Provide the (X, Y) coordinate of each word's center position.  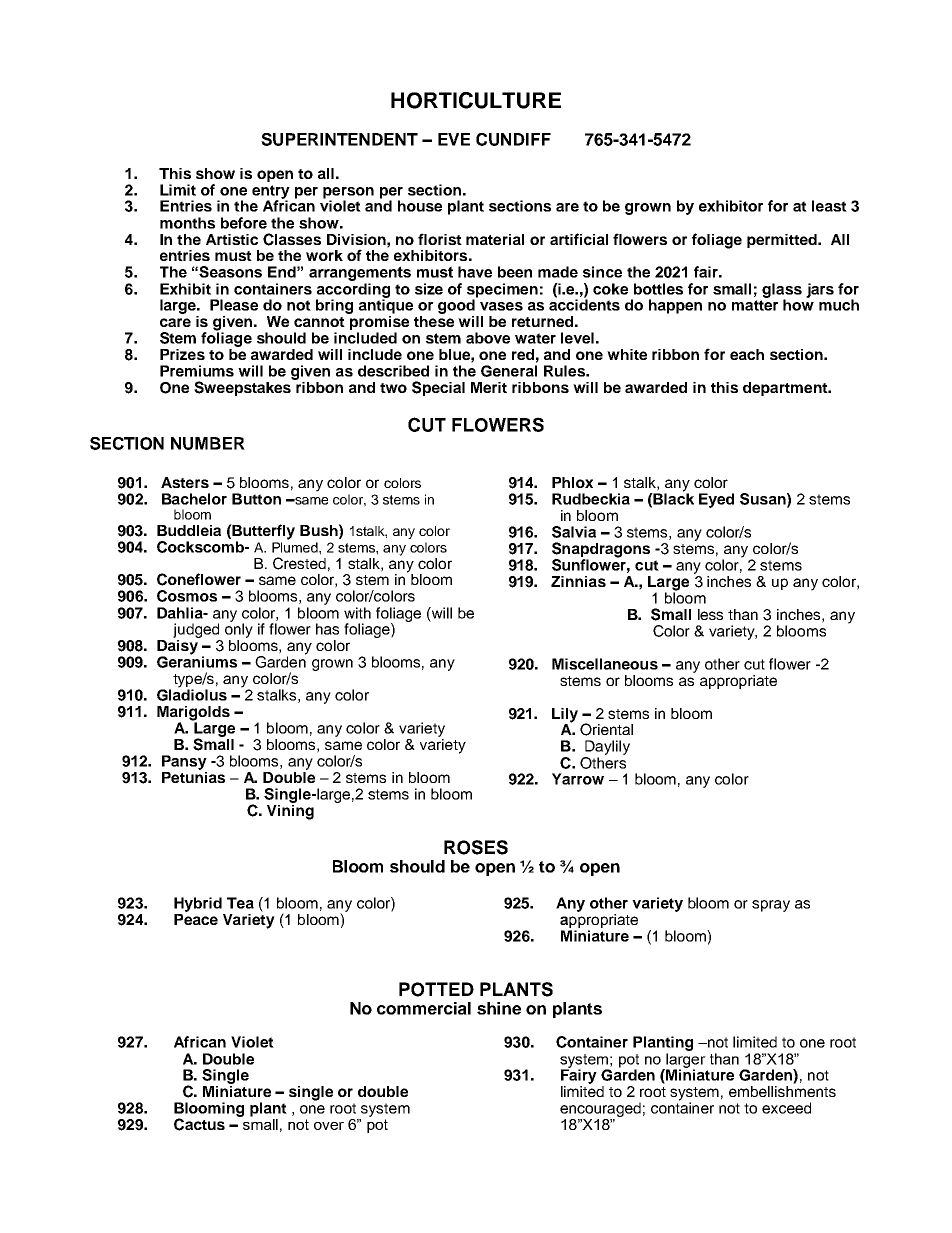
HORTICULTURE (476, 100)
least (829, 206)
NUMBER (208, 443)
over (329, 1126)
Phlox (572, 482)
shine (499, 1008)
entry (271, 193)
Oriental (606, 729)
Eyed (716, 500)
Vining (290, 811)
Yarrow (578, 779)
